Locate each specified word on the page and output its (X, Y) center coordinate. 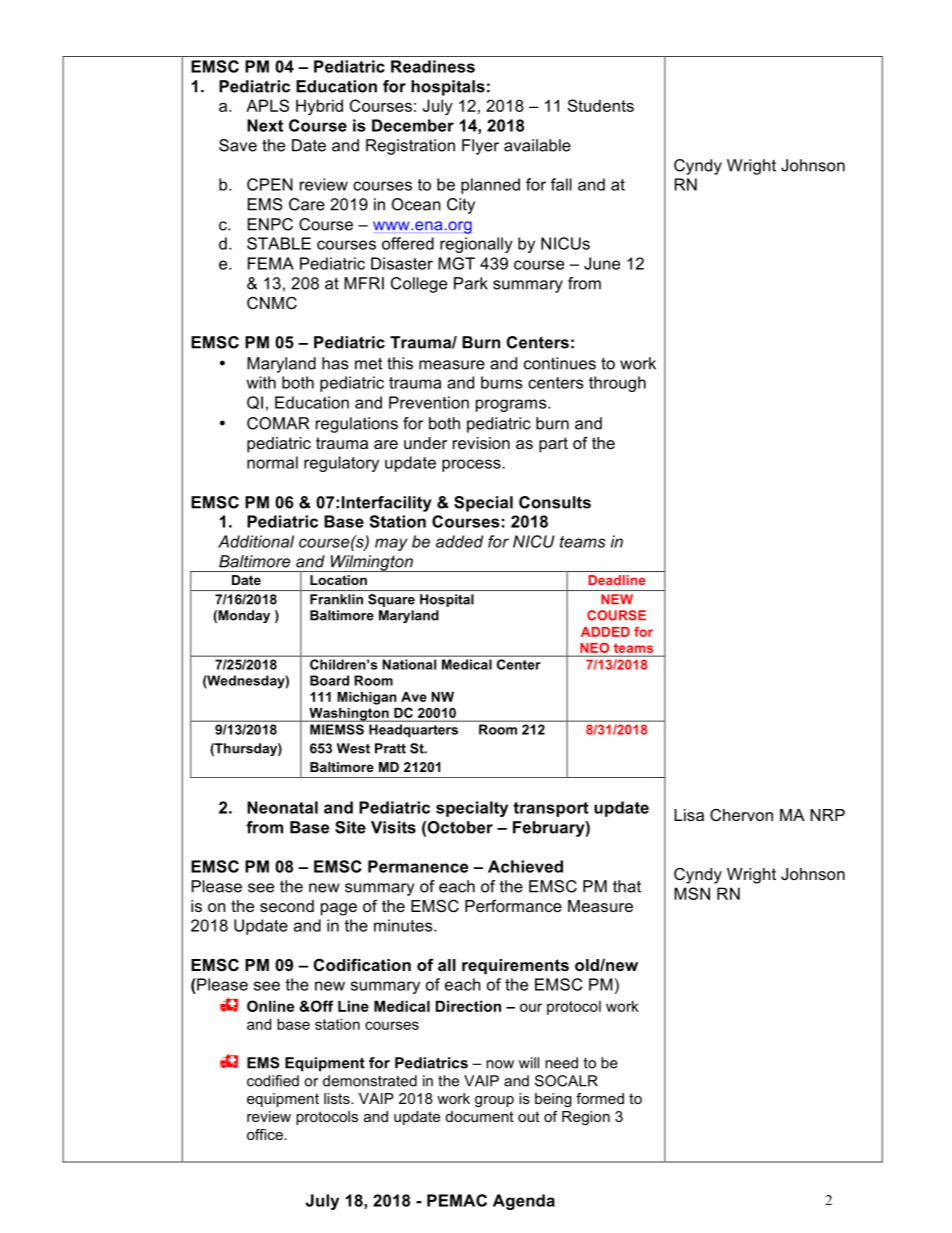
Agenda (524, 1202)
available (537, 145)
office (265, 1134)
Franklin (336, 599)
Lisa (689, 815)
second (287, 906)
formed (600, 1098)
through (617, 384)
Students (601, 105)
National (409, 664)
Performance (513, 905)
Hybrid (319, 107)
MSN (692, 893)
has (335, 363)
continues (560, 363)
